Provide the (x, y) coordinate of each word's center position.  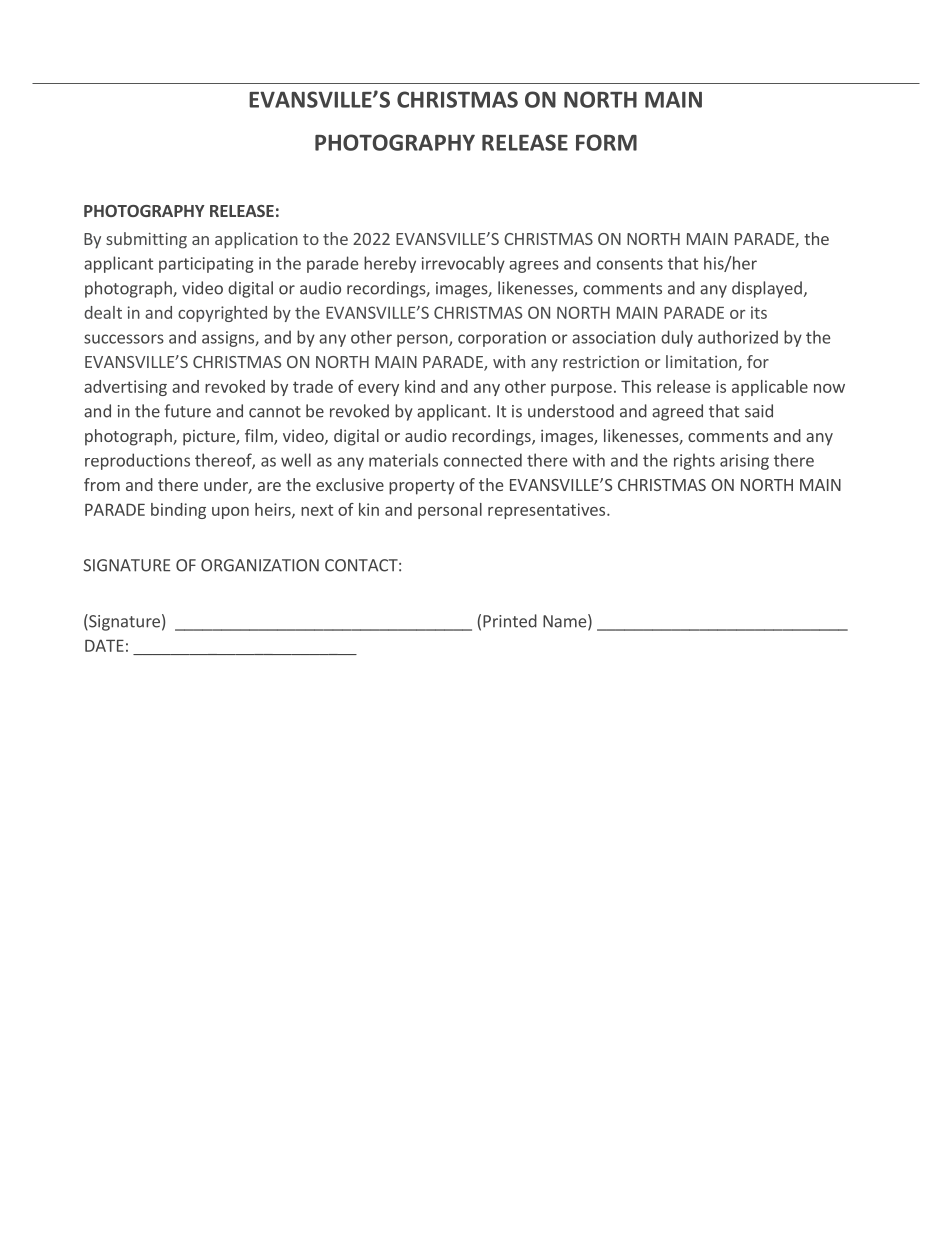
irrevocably (463, 264)
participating (206, 265)
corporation (502, 339)
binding (178, 511)
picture (210, 438)
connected (483, 460)
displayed (767, 289)
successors (124, 339)
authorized (738, 337)
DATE (104, 645)
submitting (146, 240)
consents (630, 264)
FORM (606, 142)
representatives (548, 511)
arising (744, 462)
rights (694, 461)
